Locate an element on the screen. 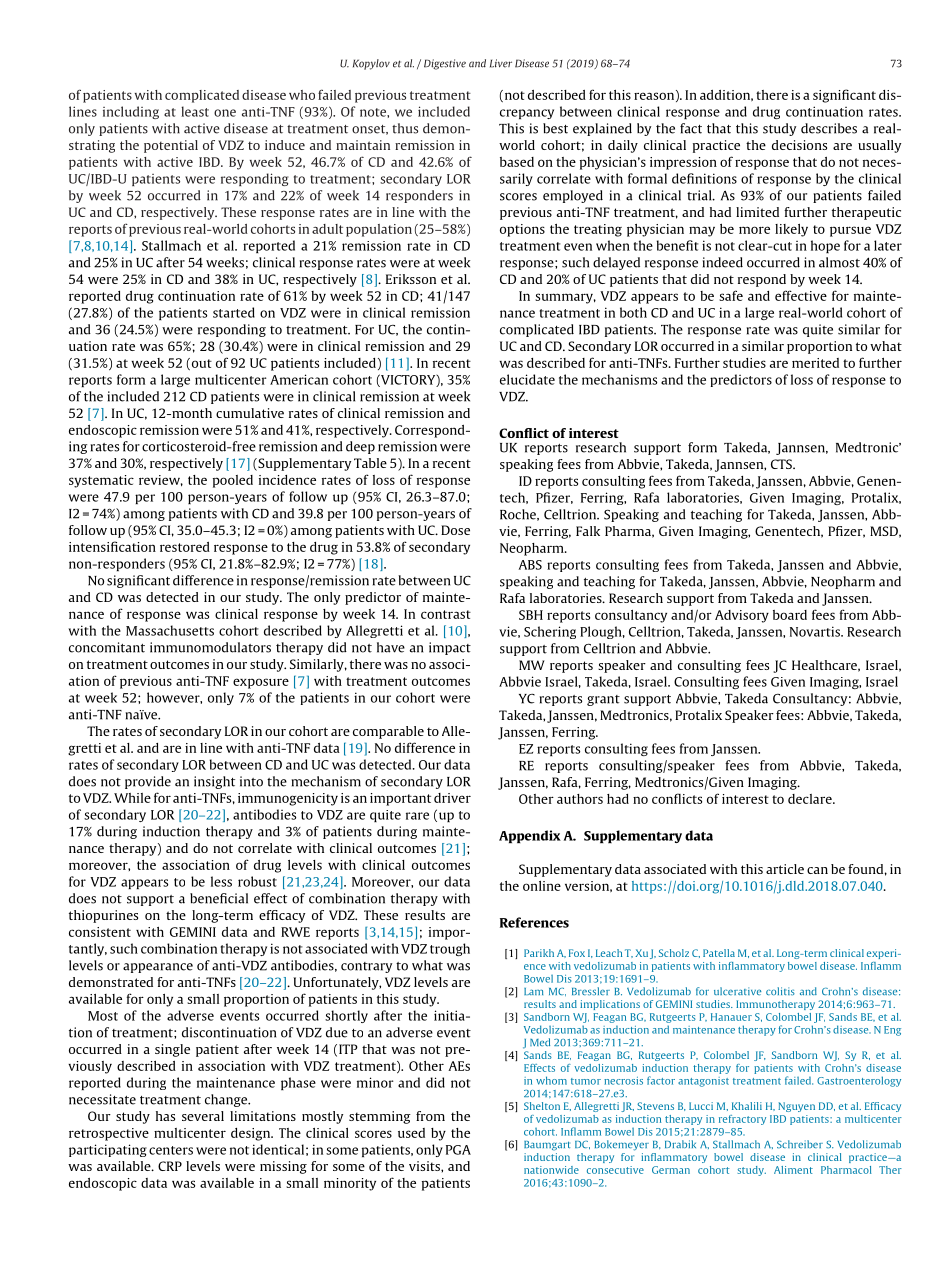 Image resolution: width=952 pixels, height=1270 pixels. several is located at coordinates (203, 1116).
